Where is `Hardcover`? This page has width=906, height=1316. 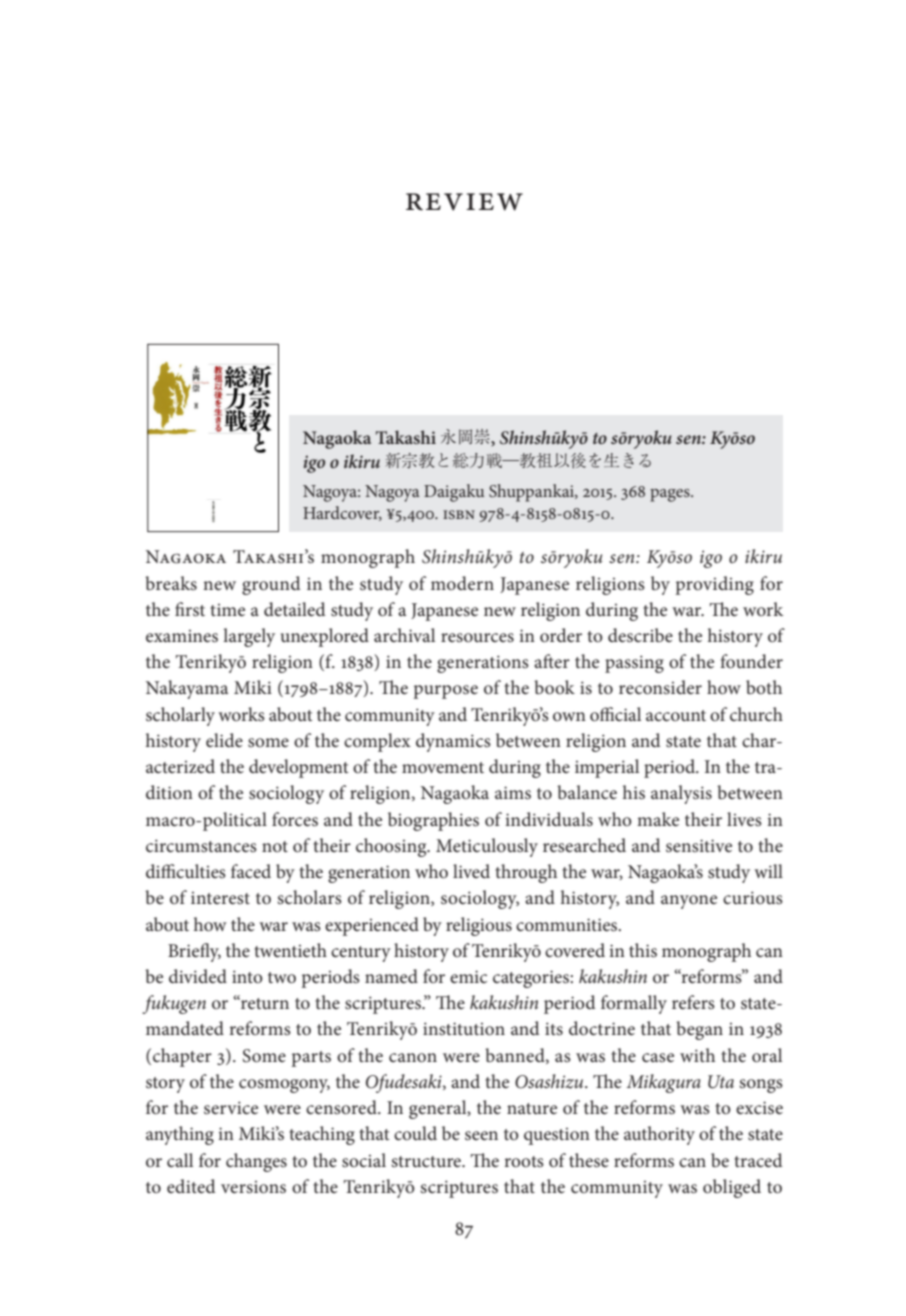
Hardcover is located at coordinates (342, 513).
